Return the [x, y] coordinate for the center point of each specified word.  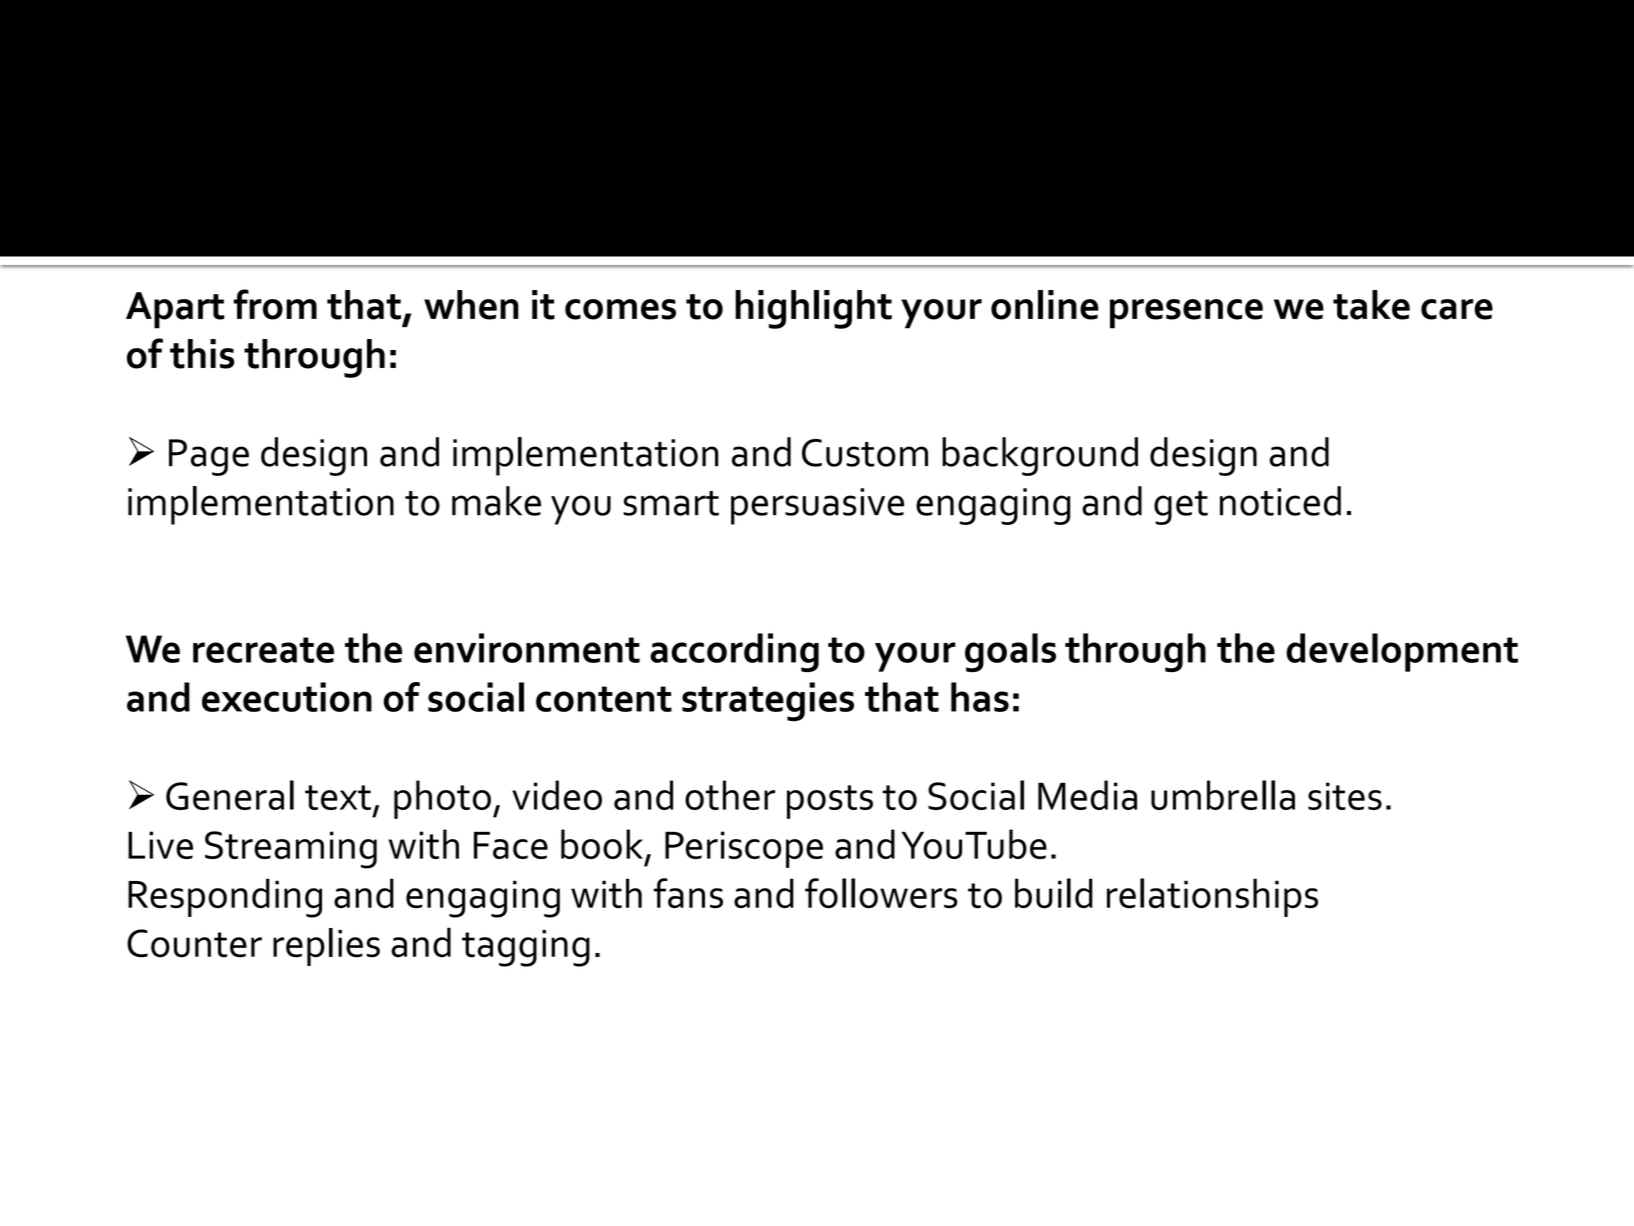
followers [881, 893]
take [1371, 305]
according [734, 652]
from [275, 304]
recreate [263, 650]
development [1402, 652]
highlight [813, 309]
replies [326, 947]
